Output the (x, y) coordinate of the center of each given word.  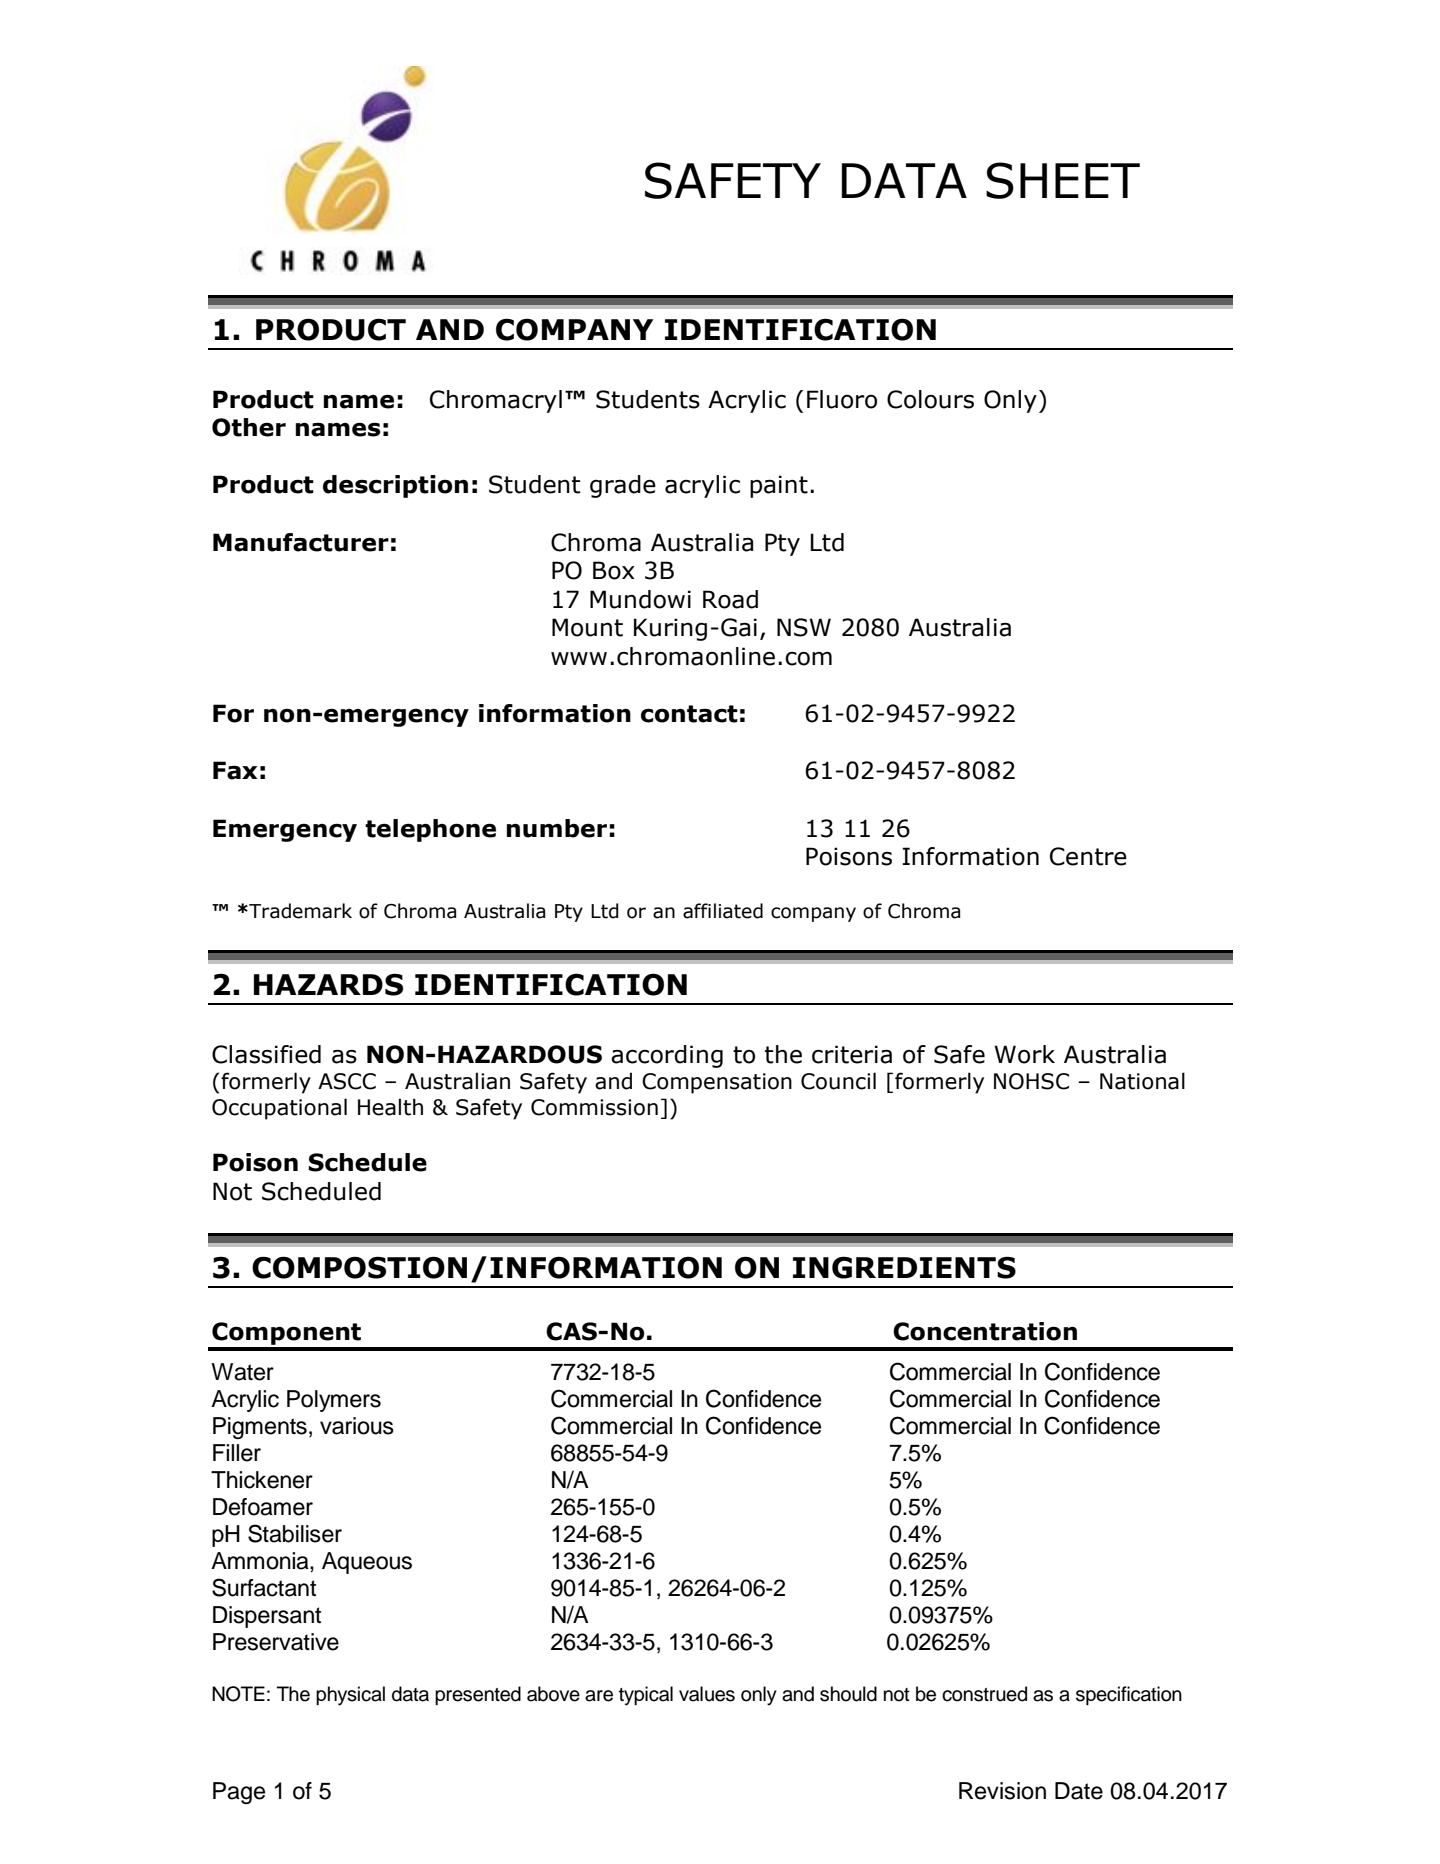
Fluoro (842, 399)
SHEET (1063, 180)
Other (249, 427)
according (667, 1056)
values (707, 1694)
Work (1024, 1054)
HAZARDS (328, 984)
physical (350, 1696)
